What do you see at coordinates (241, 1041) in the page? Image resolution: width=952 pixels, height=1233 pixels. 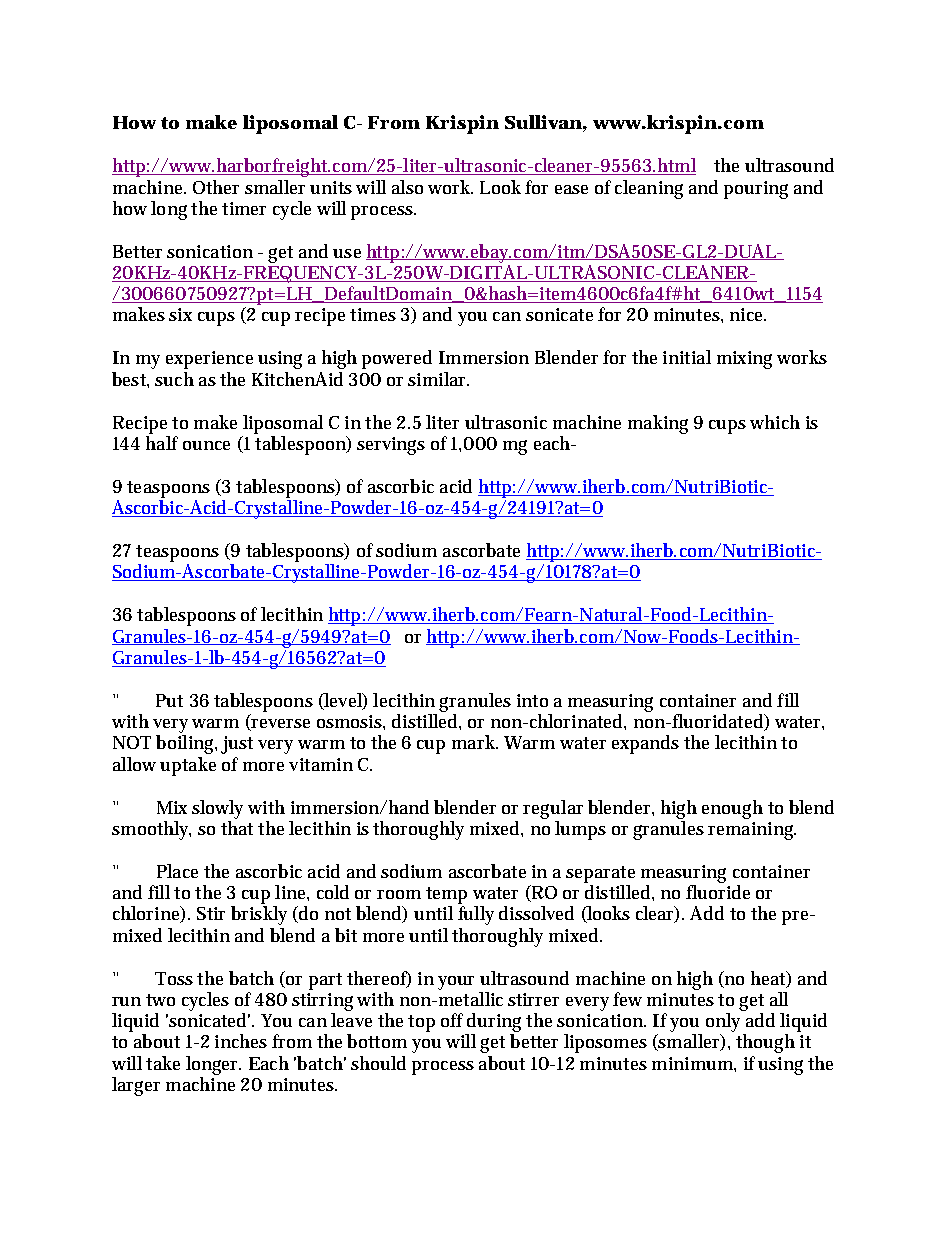 I see `inches` at bounding box center [241, 1041].
